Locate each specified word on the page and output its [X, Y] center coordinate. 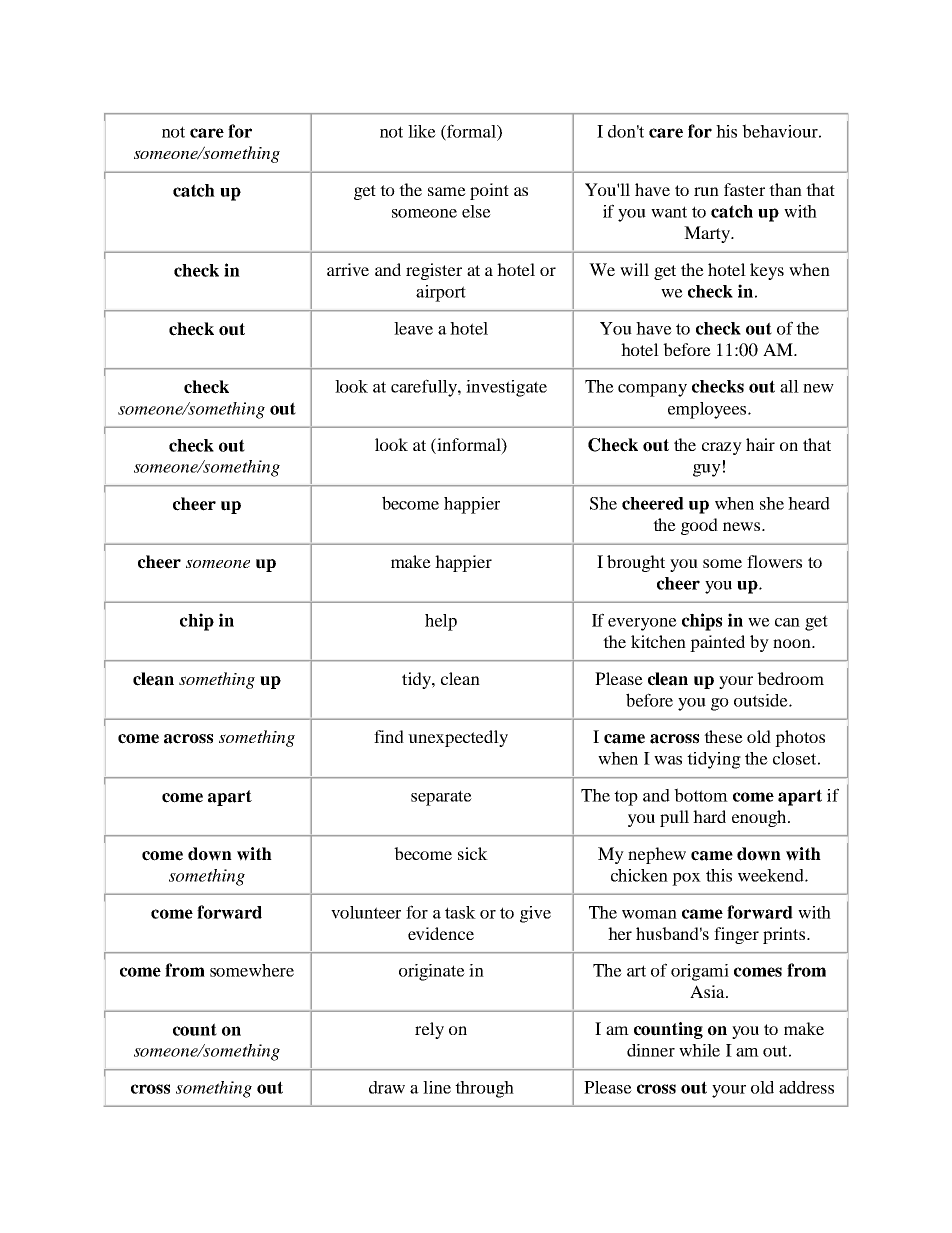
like [422, 131]
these [723, 736]
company [652, 390]
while [699, 1050]
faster [744, 189]
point [489, 191]
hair [760, 444]
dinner [651, 1050]
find [389, 736]
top [626, 798]
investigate [506, 388]
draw [387, 1087]
